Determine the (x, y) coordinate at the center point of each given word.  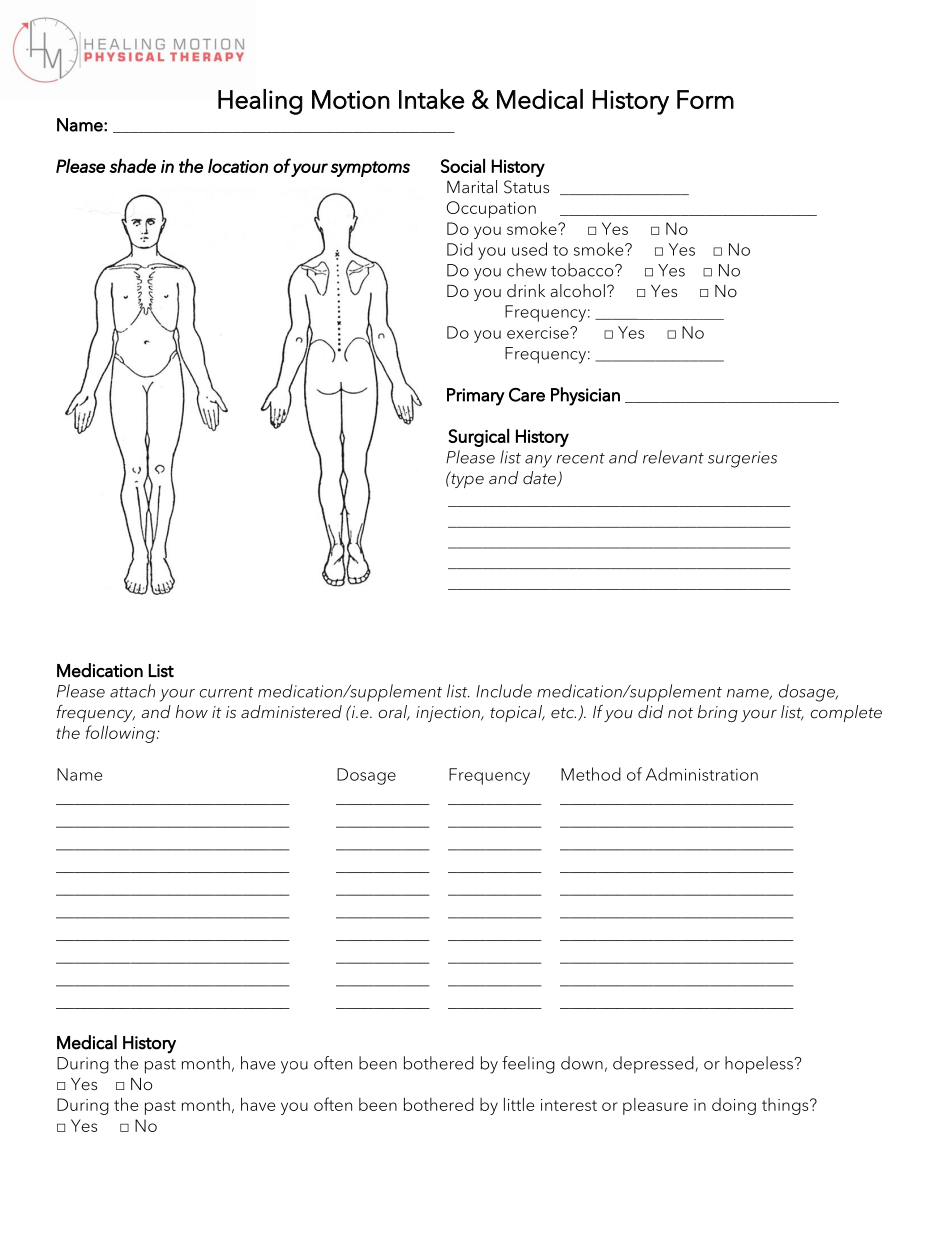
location (238, 165)
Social (463, 165)
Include (504, 691)
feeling (528, 1065)
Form (705, 99)
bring (718, 713)
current (227, 692)
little (519, 1104)
